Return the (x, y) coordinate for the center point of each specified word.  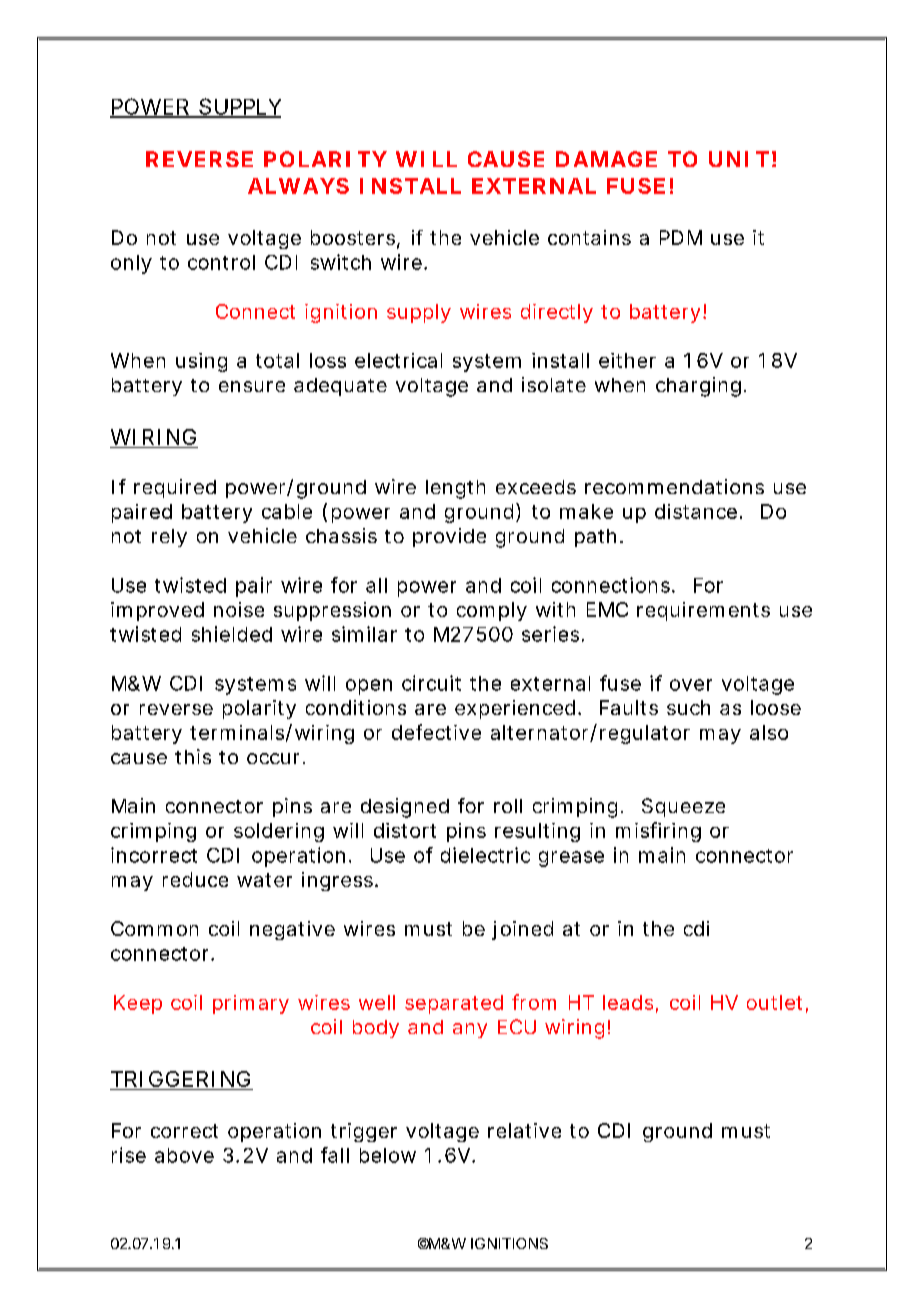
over (691, 685)
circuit (431, 683)
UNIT (739, 159)
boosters (354, 239)
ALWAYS (298, 186)
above (184, 1155)
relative (524, 1130)
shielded (232, 634)
